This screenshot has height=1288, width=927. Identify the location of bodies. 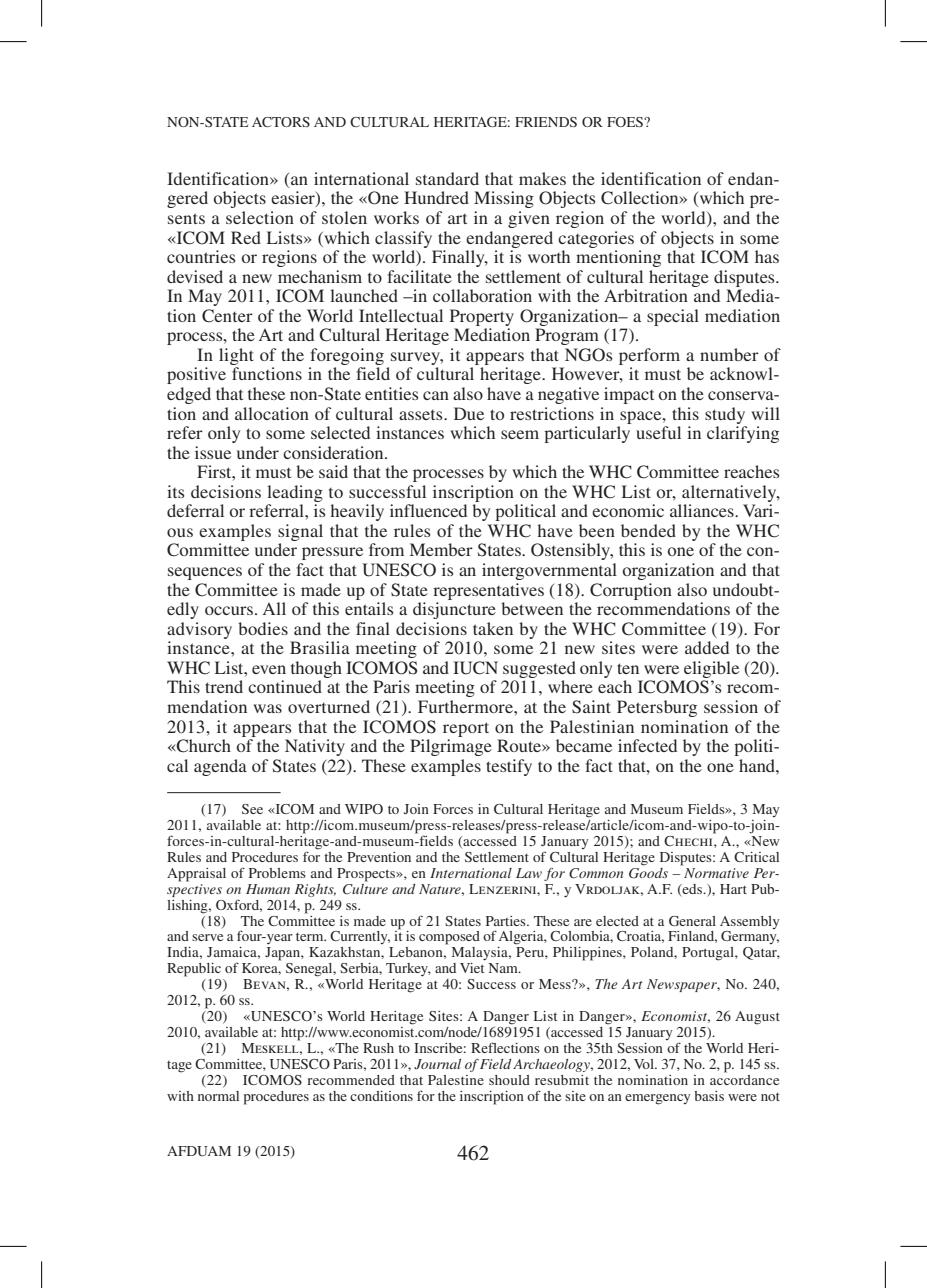
(263, 628).
